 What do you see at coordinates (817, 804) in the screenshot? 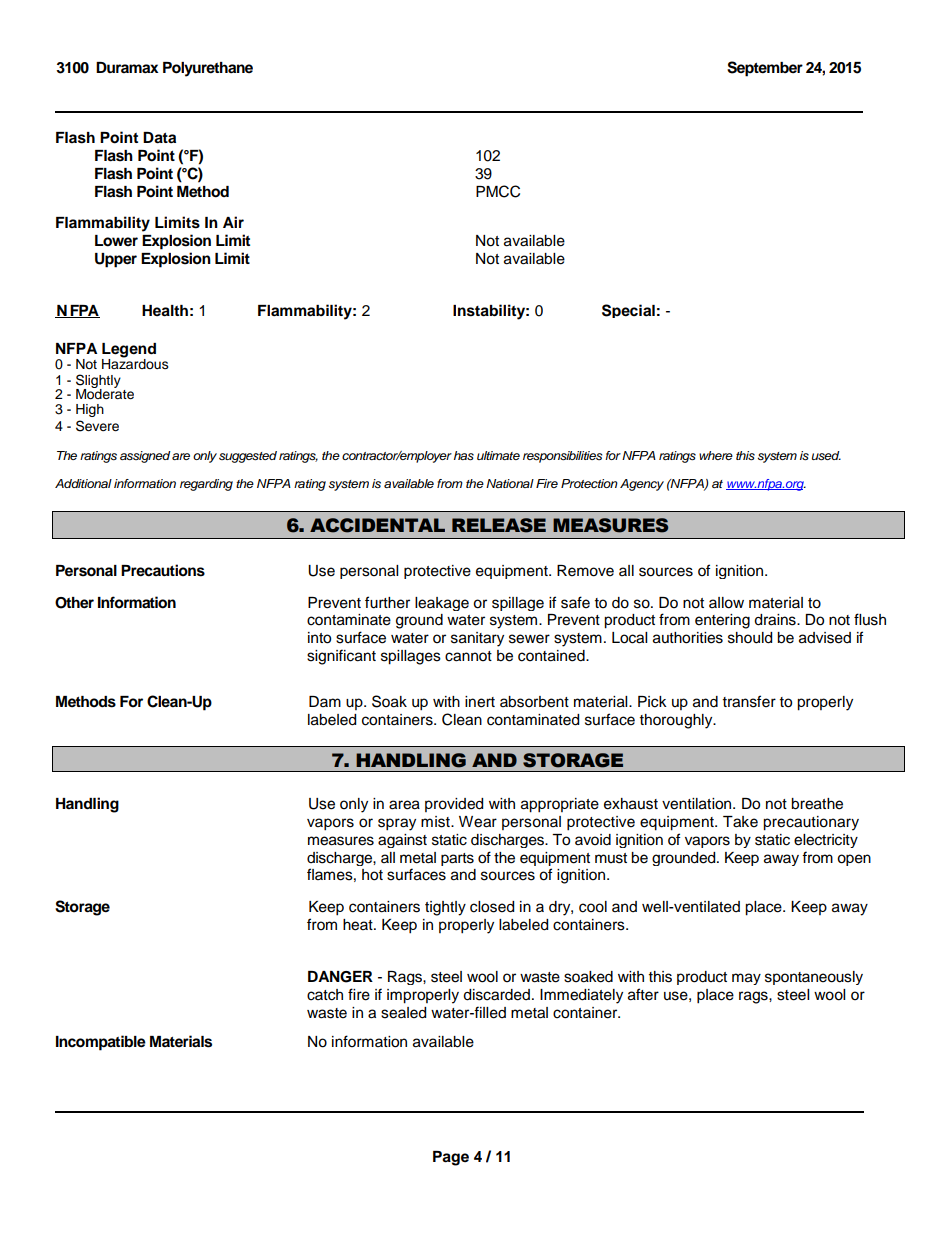
I see `breathe` at bounding box center [817, 804].
